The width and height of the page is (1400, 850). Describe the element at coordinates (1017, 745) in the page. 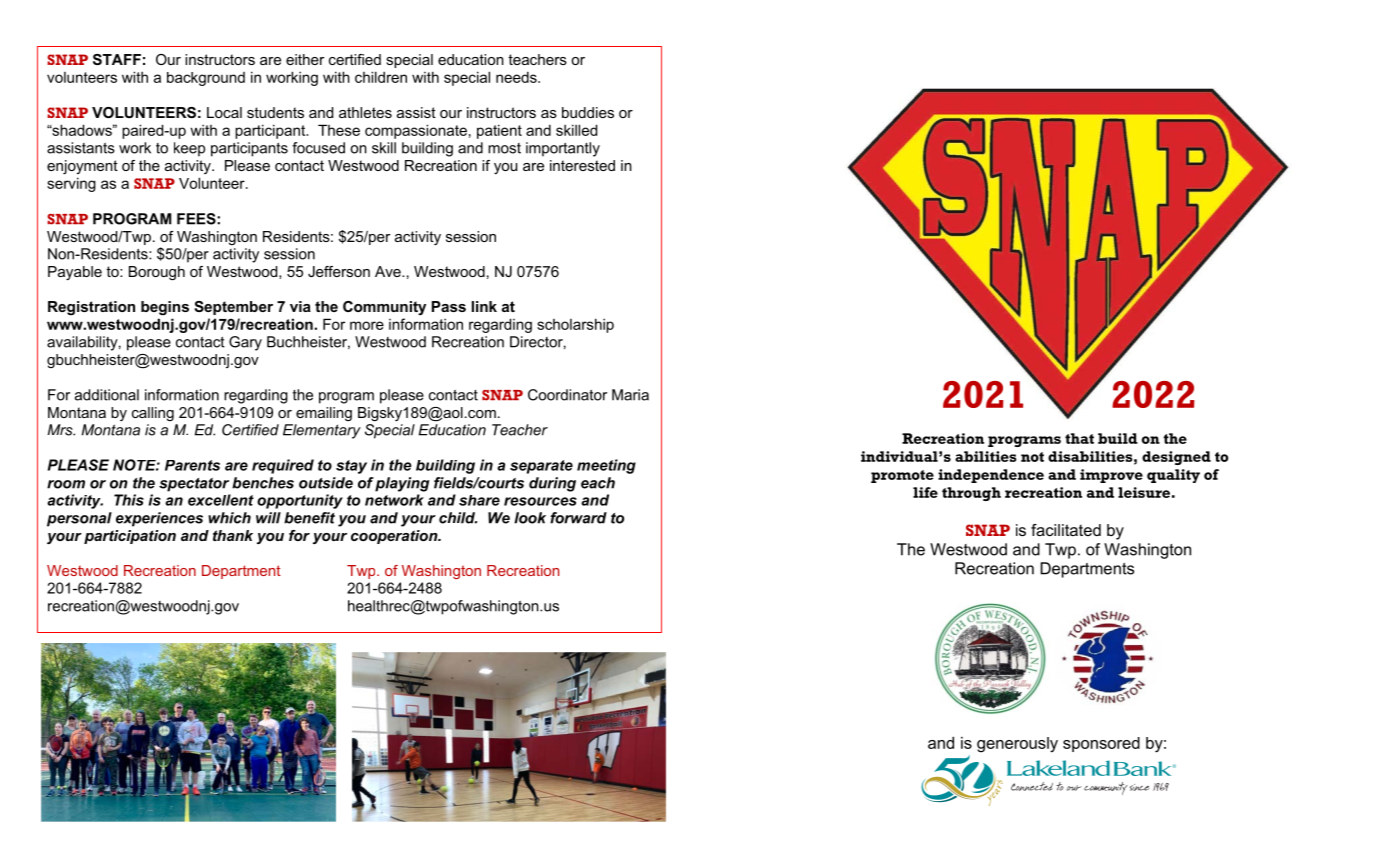

I see `generously` at that location.
